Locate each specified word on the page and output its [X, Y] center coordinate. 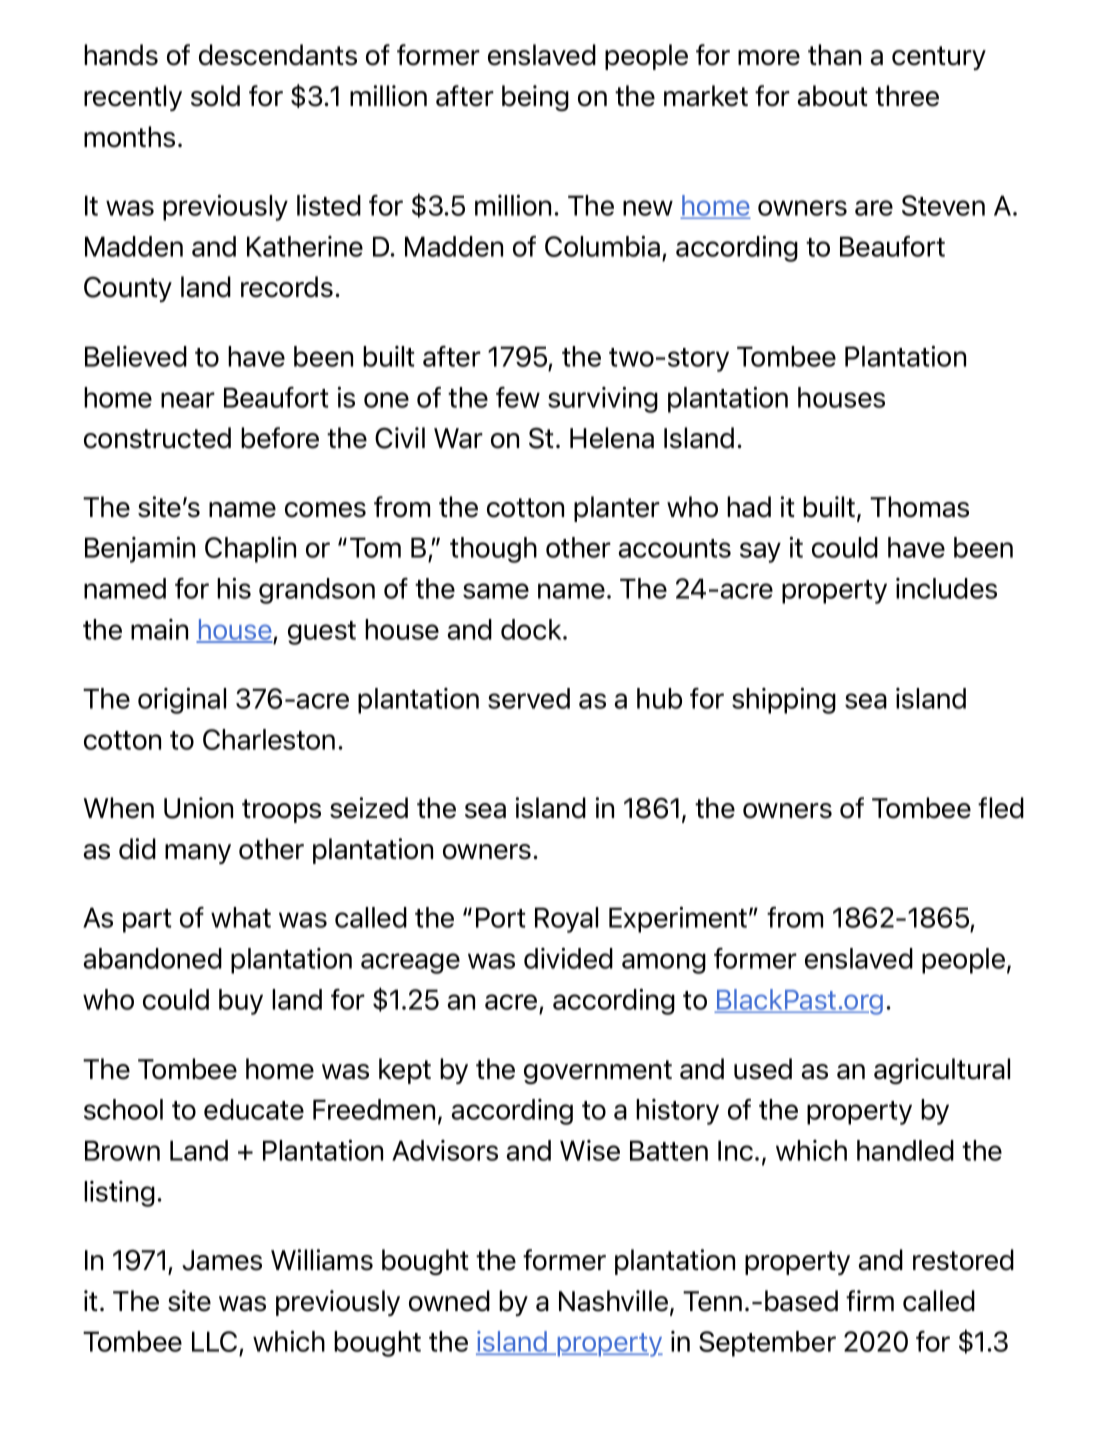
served [529, 698]
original [182, 700]
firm [870, 1300]
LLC [216, 1343]
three [907, 96]
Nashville [613, 1301]
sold [215, 96]
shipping [784, 700]
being [535, 98]
